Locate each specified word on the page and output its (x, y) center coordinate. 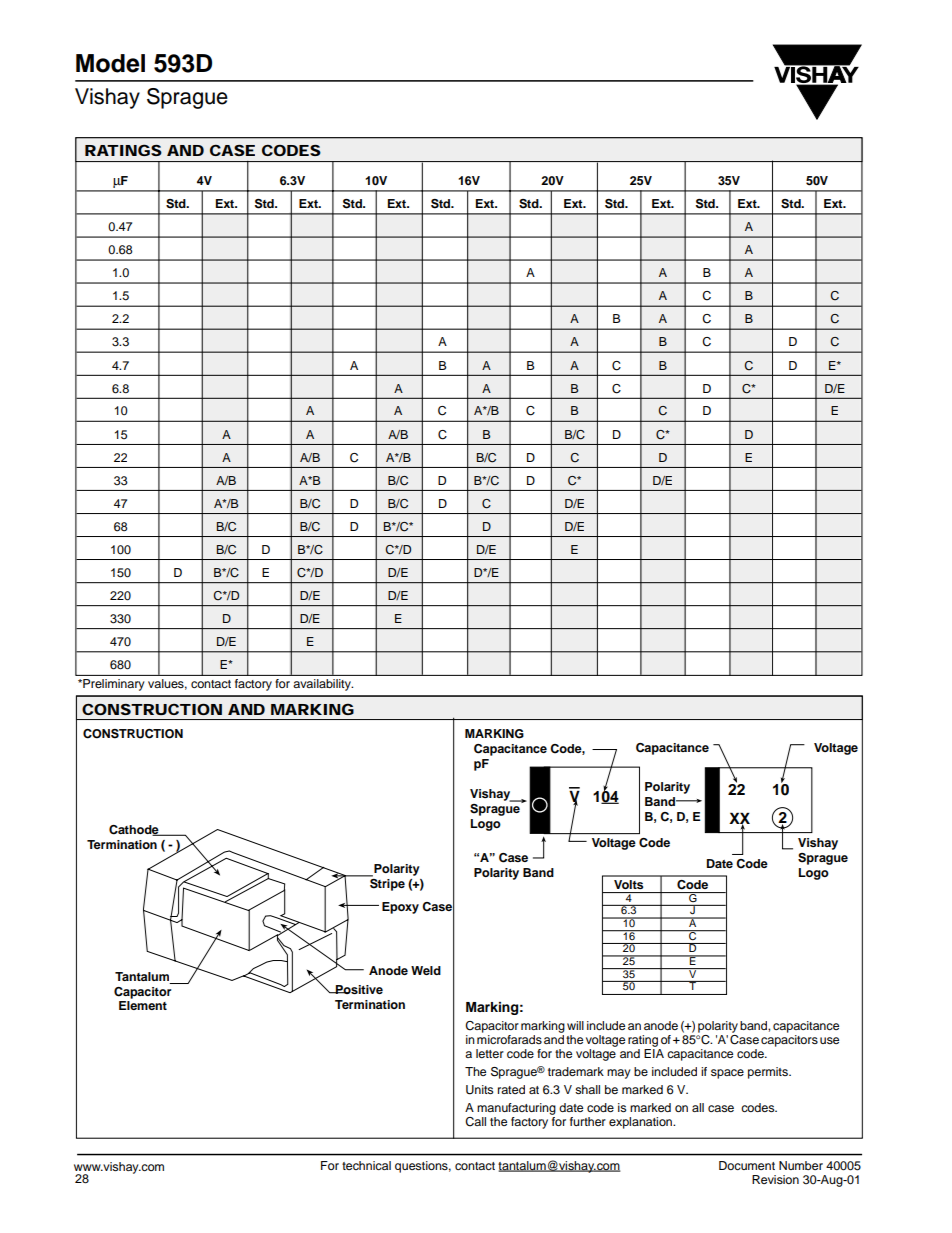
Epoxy (400, 908)
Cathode (135, 830)
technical (366, 1165)
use (829, 1040)
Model (110, 63)
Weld (426, 970)
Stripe (386, 883)
